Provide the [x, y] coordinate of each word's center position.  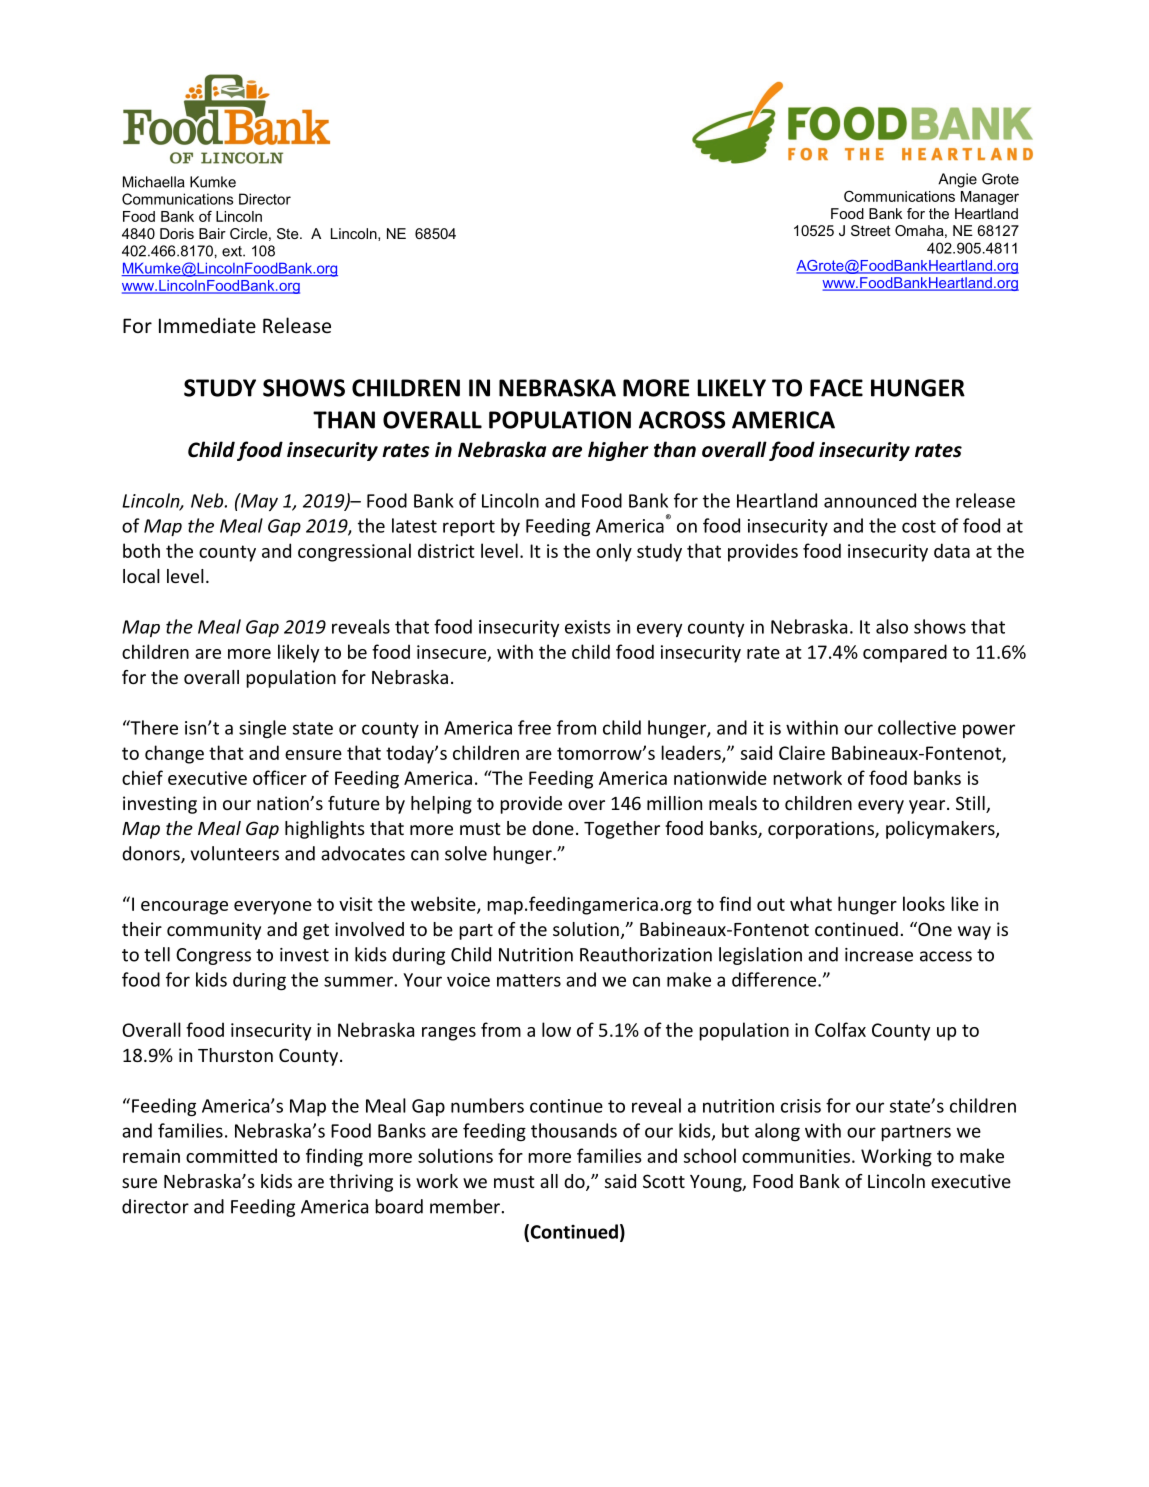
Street [871, 230]
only [614, 552]
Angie [957, 180]
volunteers [234, 853]
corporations [822, 830]
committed [231, 1155]
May [258, 502]
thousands [574, 1130]
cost [919, 526]
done [553, 828]
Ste [289, 233]
